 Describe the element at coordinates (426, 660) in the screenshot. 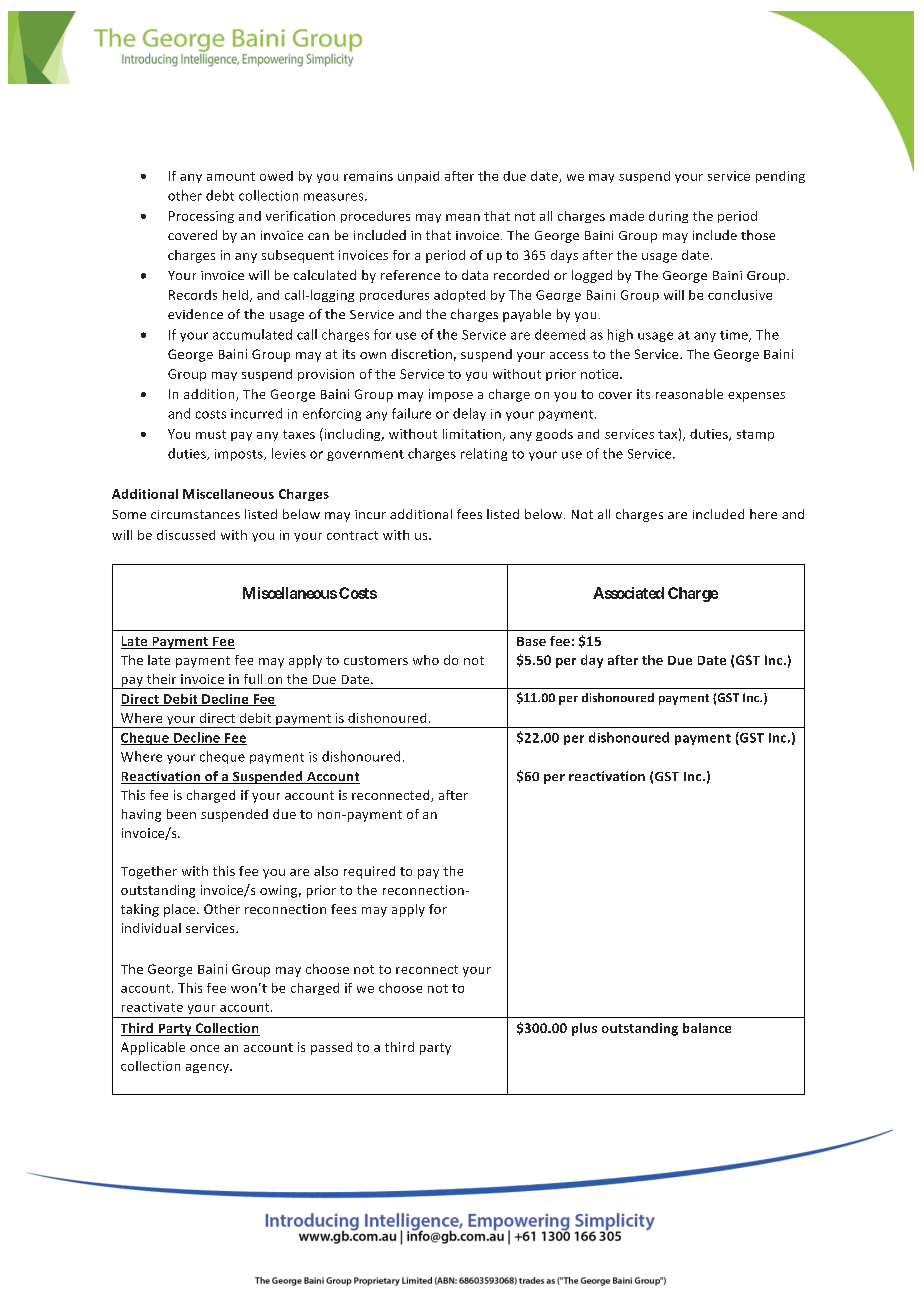

I see `who` at that location.
